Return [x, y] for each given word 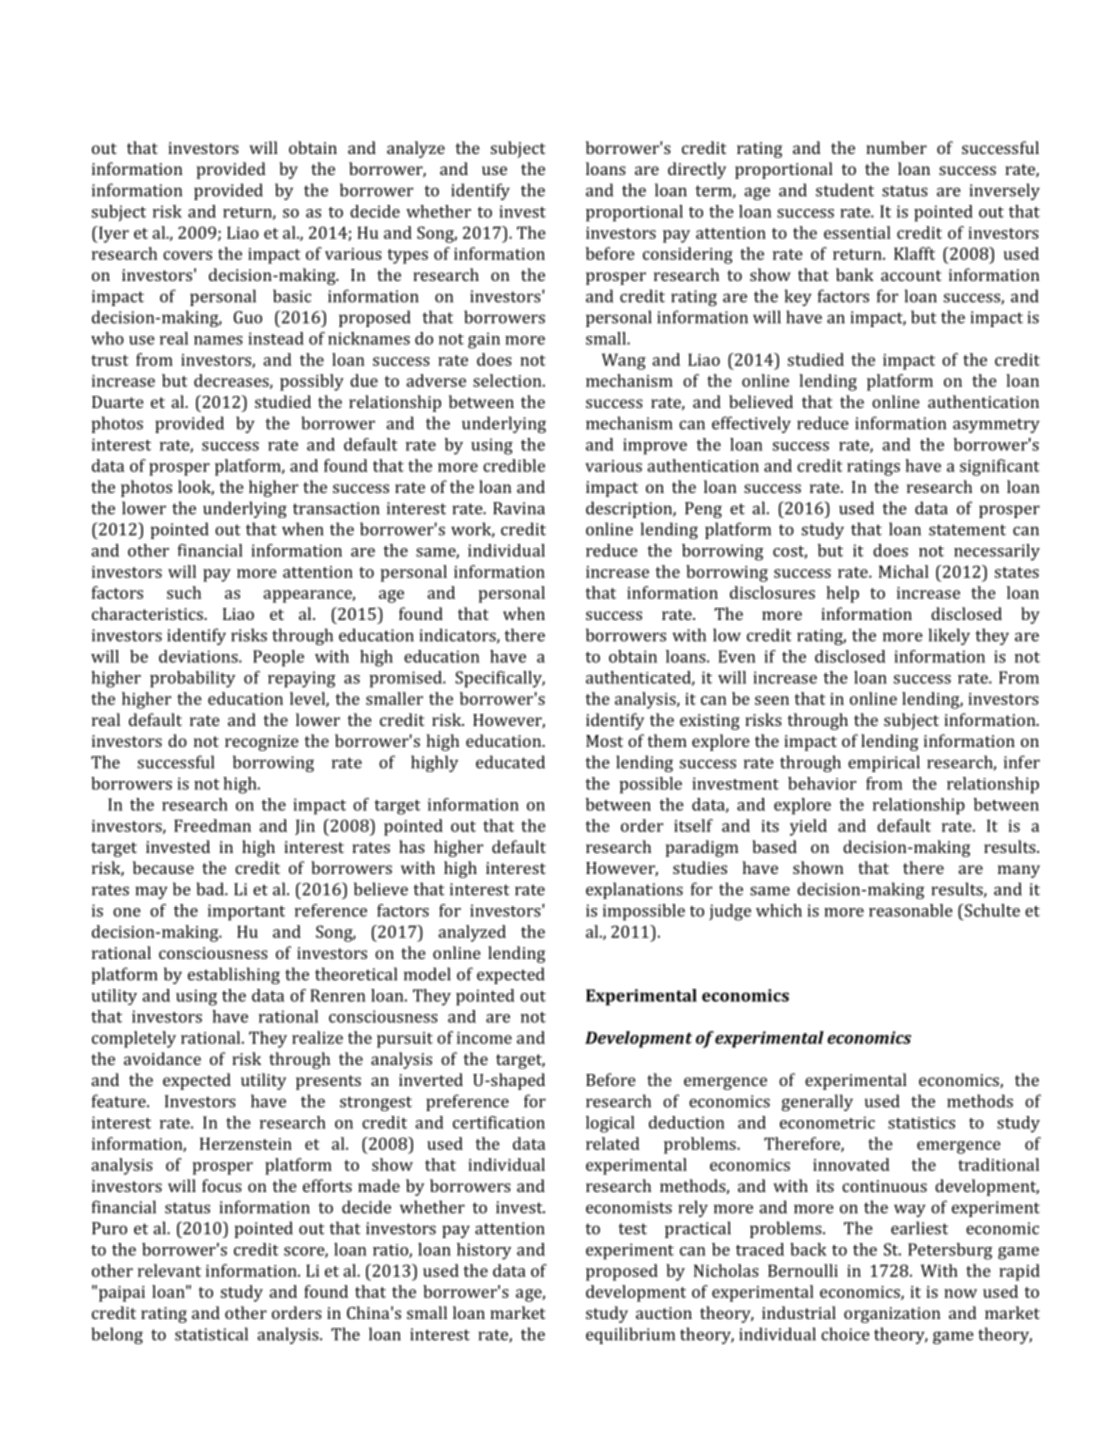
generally [817, 1102]
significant [1000, 467]
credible [514, 465]
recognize [262, 743]
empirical [884, 763]
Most [604, 741]
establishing [234, 975]
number [896, 147]
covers [187, 255]
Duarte [118, 402]
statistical [211, 1334]
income [484, 1038]
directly [697, 170]
